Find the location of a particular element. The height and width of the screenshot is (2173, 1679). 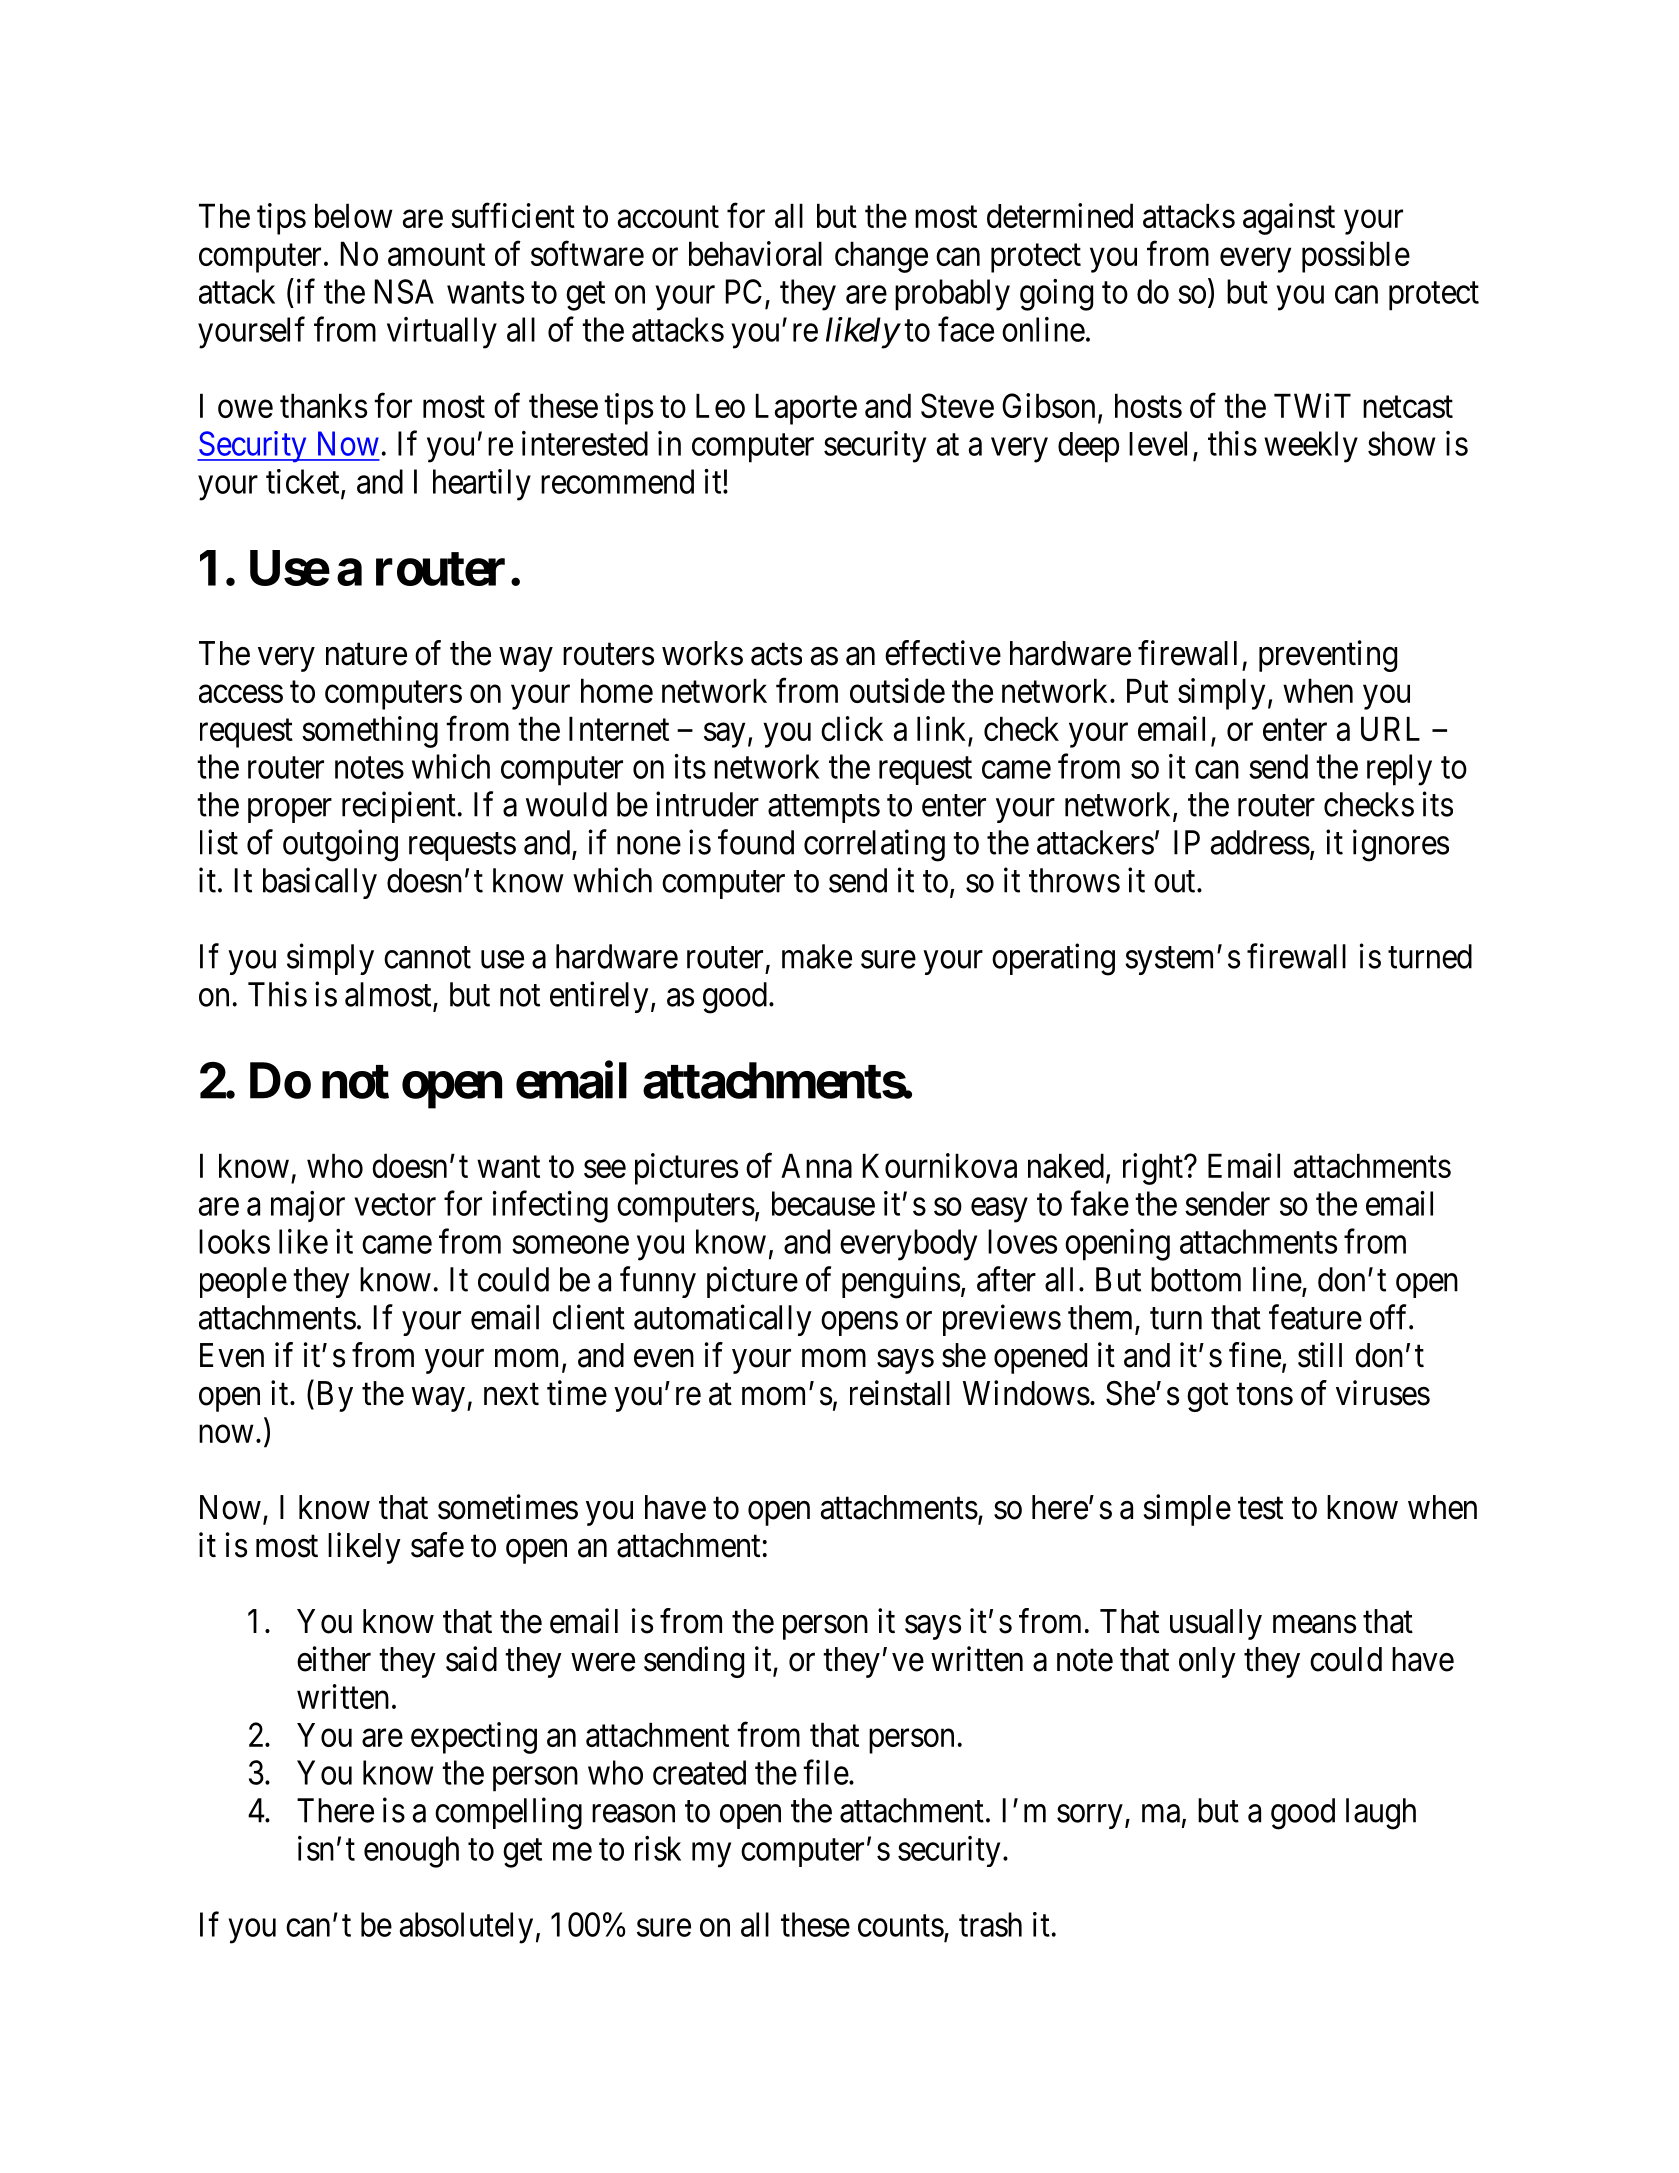

test is located at coordinates (1260, 1508).
